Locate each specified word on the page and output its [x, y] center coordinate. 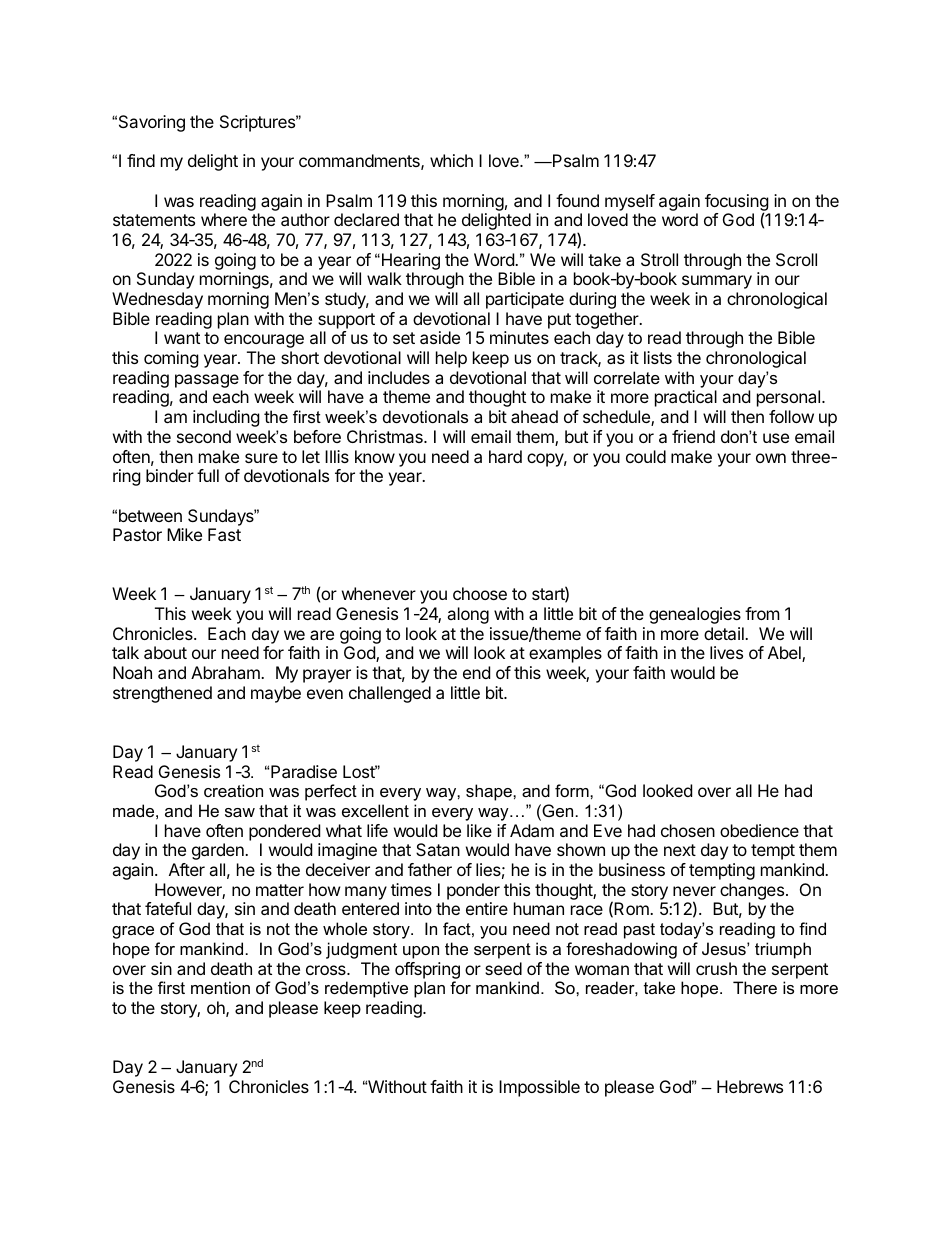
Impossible [539, 1088]
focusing [737, 203]
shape [490, 792]
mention [220, 987]
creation [233, 790]
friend [693, 436]
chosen [688, 830]
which [451, 160]
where [224, 219]
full [208, 475]
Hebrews [750, 1086]
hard [505, 456]
